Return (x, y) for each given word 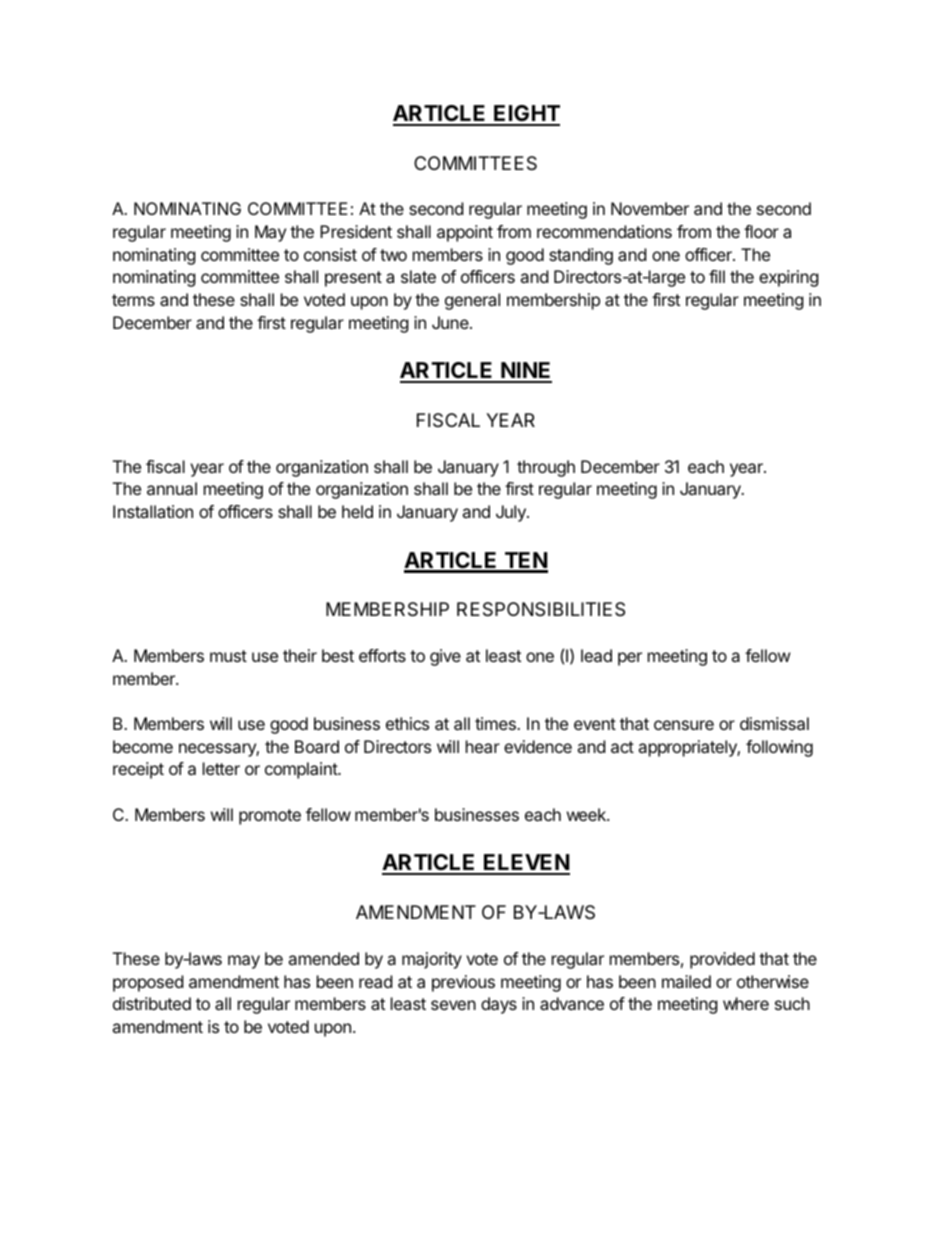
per (630, 659)
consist (330, 254)
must (228, 656)
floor (761, 231)
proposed (148, 983)
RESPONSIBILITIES (541, 609)
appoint (465, 233)
